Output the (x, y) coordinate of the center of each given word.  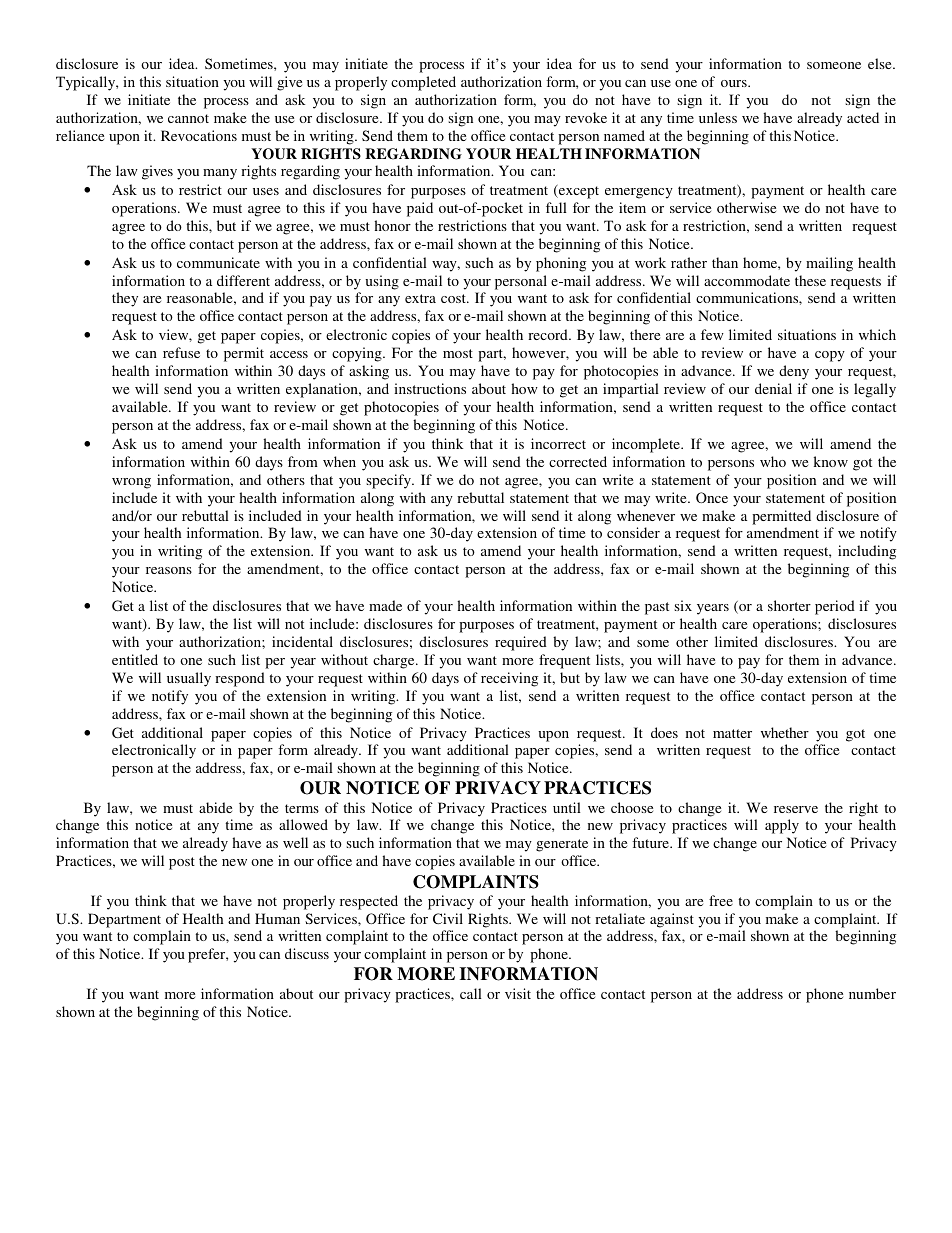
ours (735, 83)
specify (389, 481)
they (125, 299)
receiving (509, 679)
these (810, 280)
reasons (169, 570)
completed (423, 83)
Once (712, 497)
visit (518, 993)
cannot (188, 118)
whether (785, 732)
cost (454, 298)
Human (277, 918)
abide (215, 807)
